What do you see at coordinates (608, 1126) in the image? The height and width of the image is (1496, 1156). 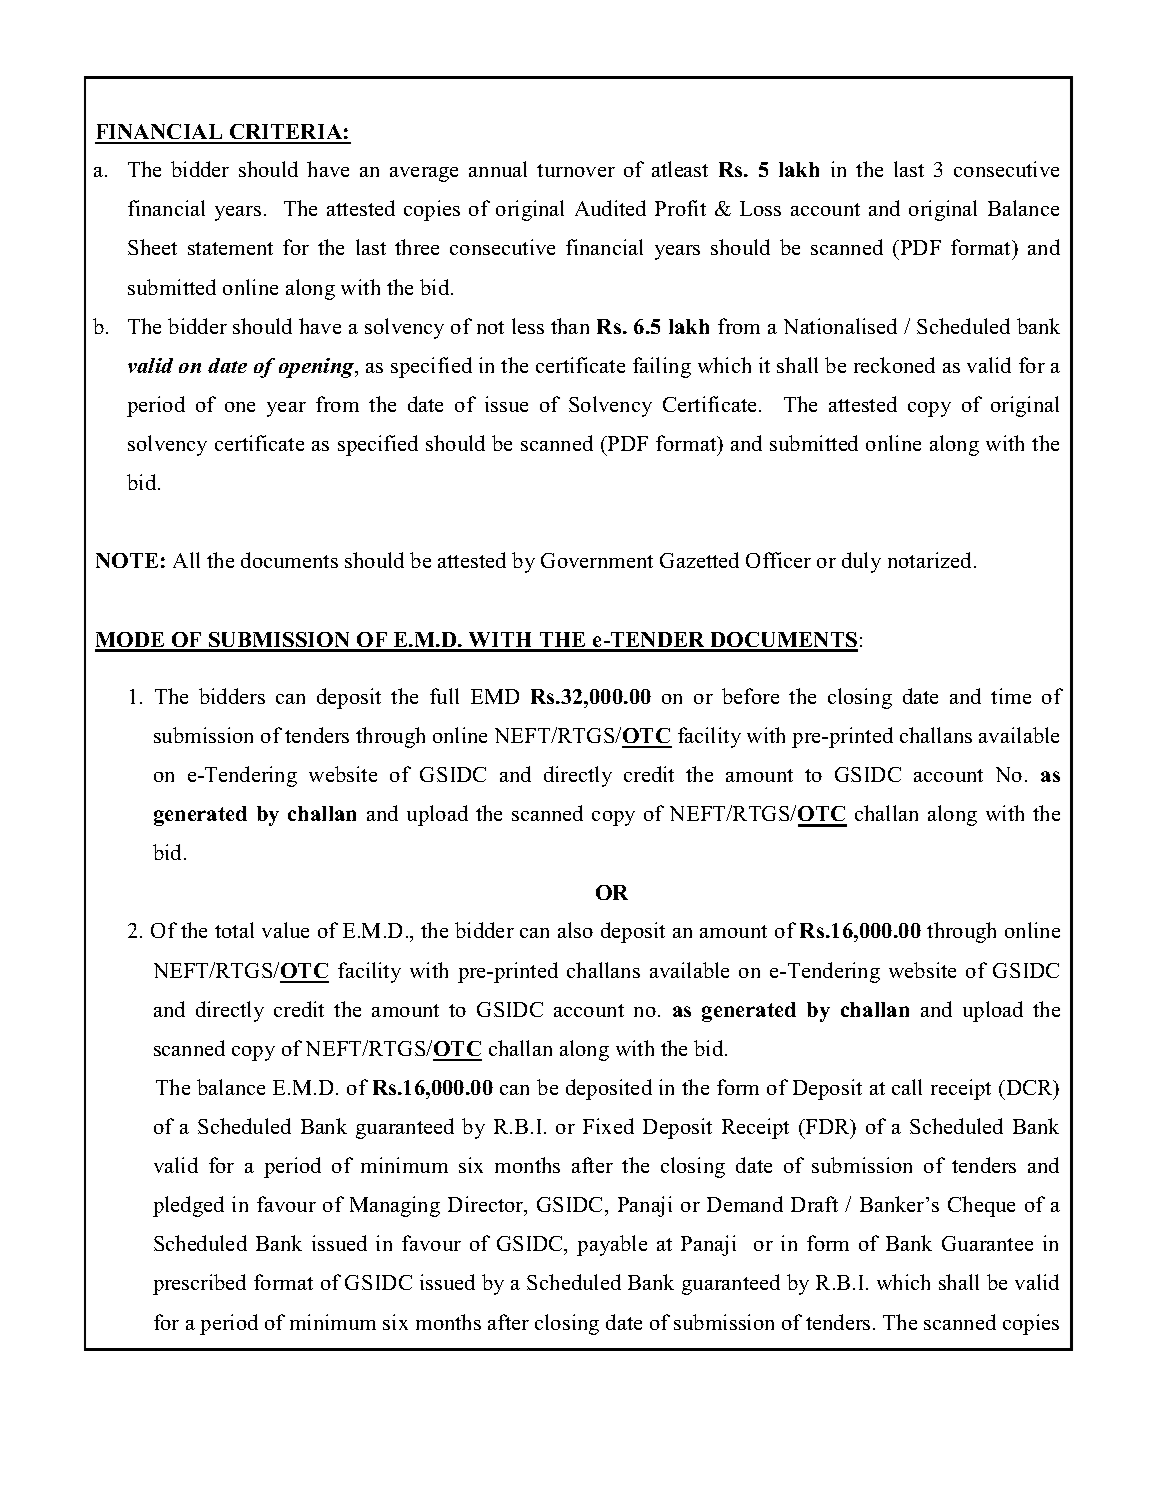 I see `Fixed` at bounding box center [608, 1126].
